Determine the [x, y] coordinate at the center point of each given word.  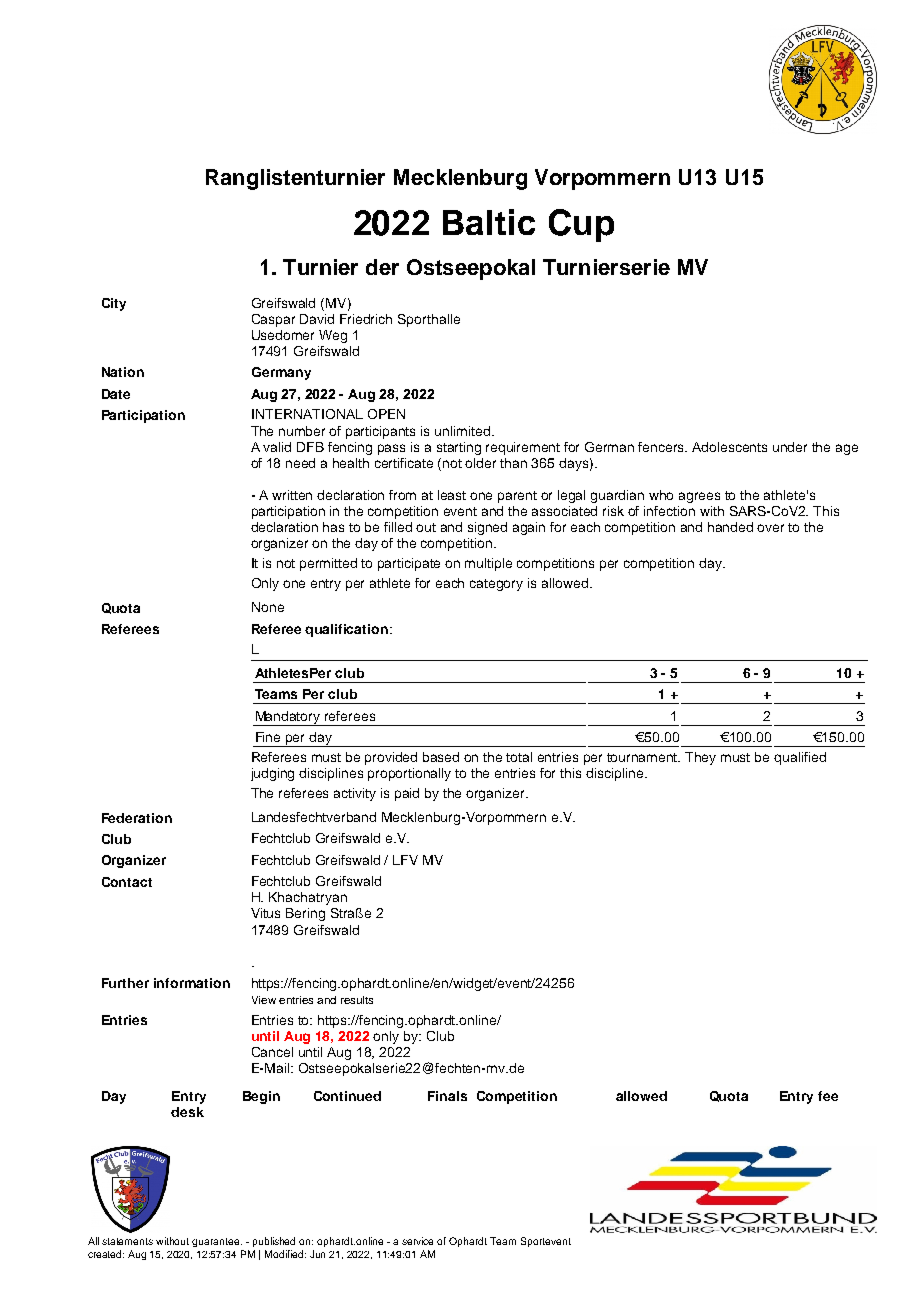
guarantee [217, 1242]
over [770, 528]
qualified [800, 758]
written [292, 495]
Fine [268, 737]
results [357, 1000]
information [192, 983]
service [417, 1241]
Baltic [489, 222]
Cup [581, 225]
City [114, 304]
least [452, 495]
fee [828, 1096]
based [441, 757]
